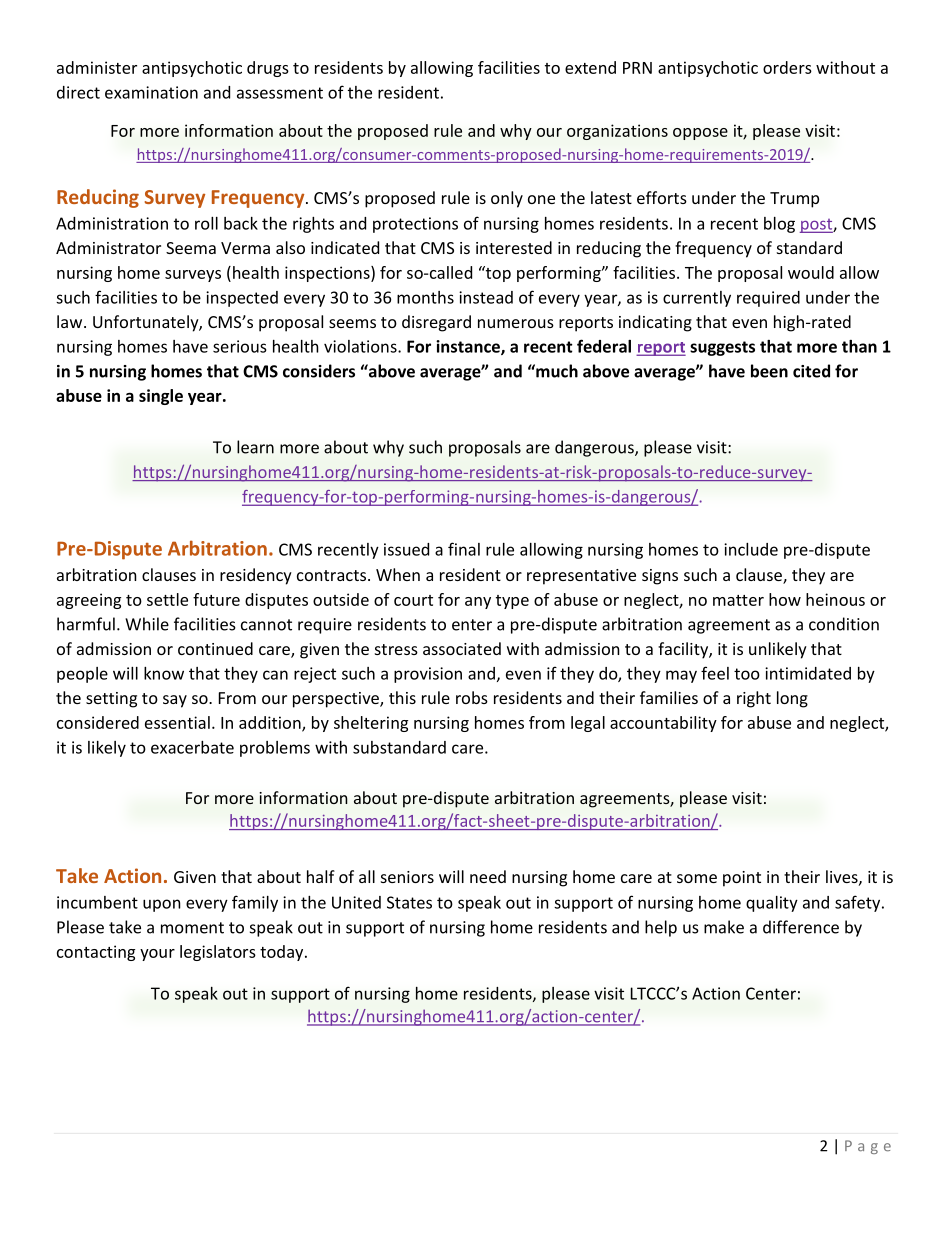 The width and height of the page is (952, 1233). Describe the element at coordinates (151, 92) in the page. I see `examination` at that location.
